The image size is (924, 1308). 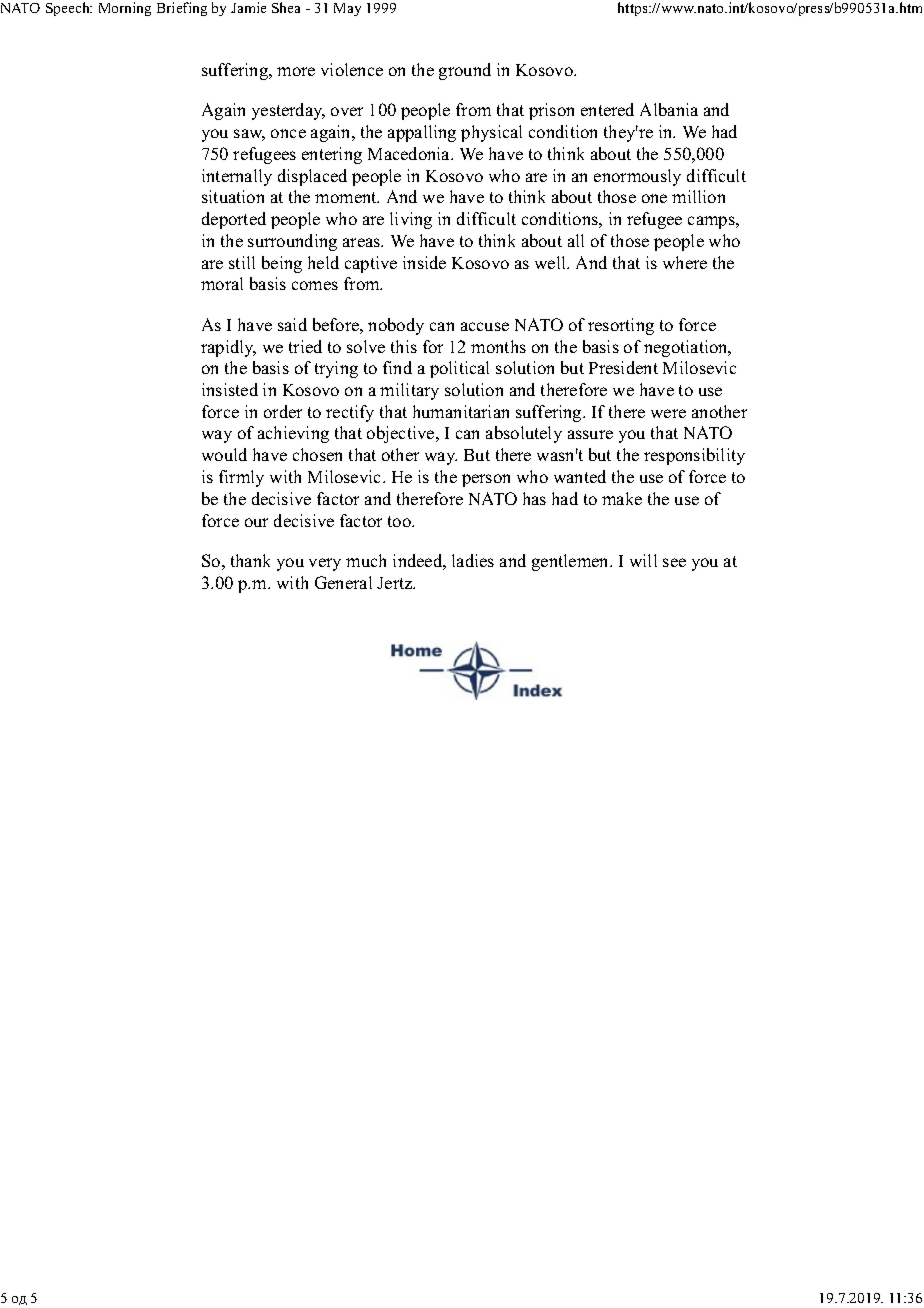 What do you see at coordinates (347, 9) in the screenshot?
I see `May` at bounding box center [347, 9].
